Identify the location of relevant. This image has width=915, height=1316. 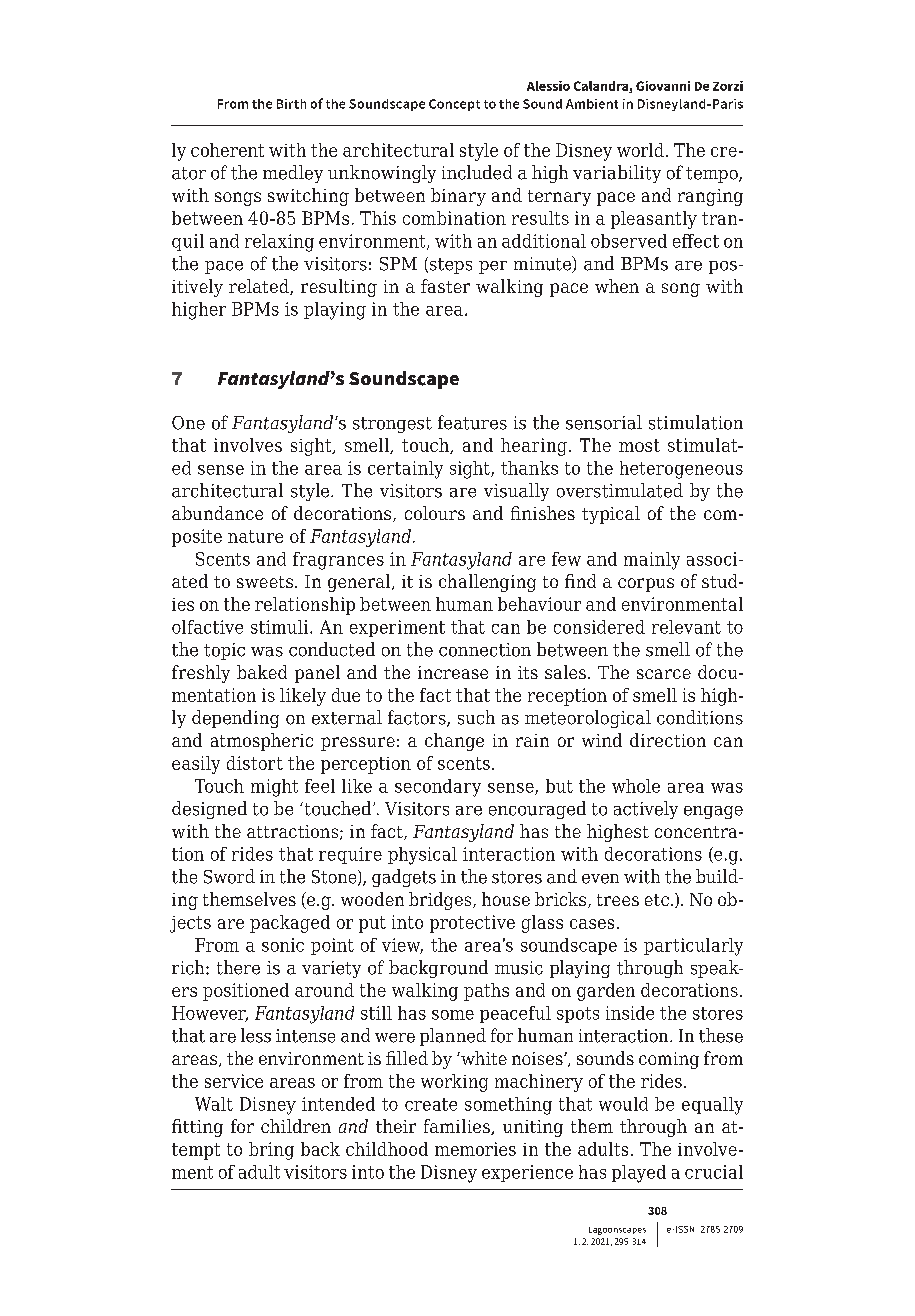
(686, 627).
